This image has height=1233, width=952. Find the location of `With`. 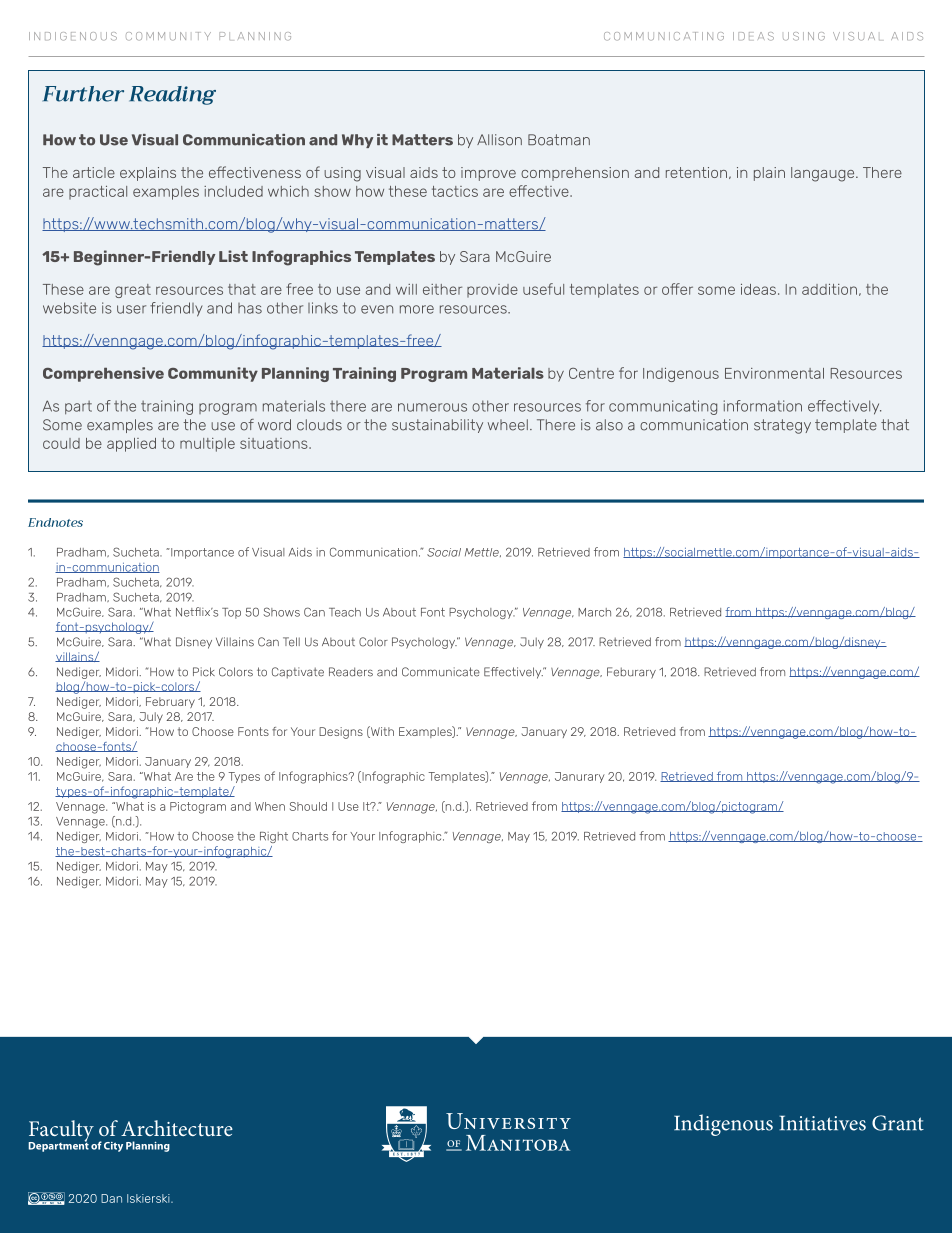

With is located at coordinates (381, 732).
